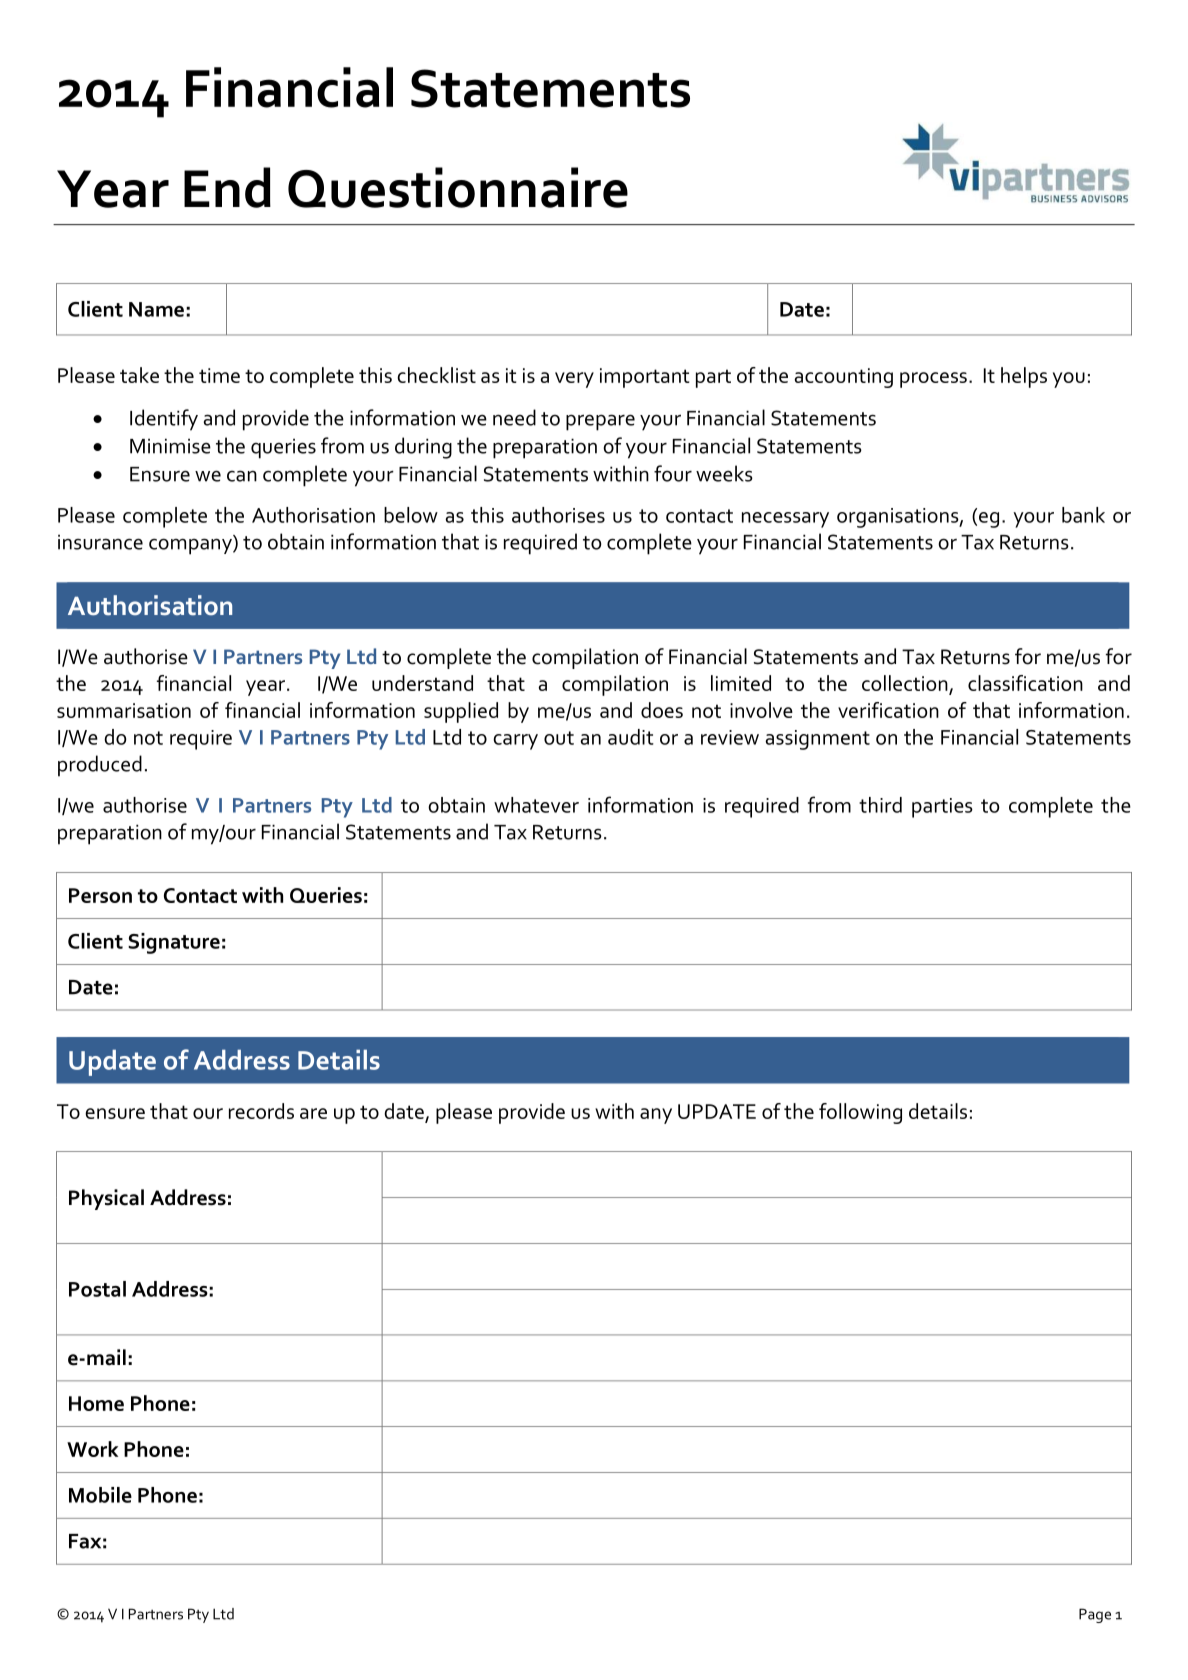  What do you see at coordinates (536, 805) in the screenshot?
I see `whatever` at bounding box center [536, 805].
